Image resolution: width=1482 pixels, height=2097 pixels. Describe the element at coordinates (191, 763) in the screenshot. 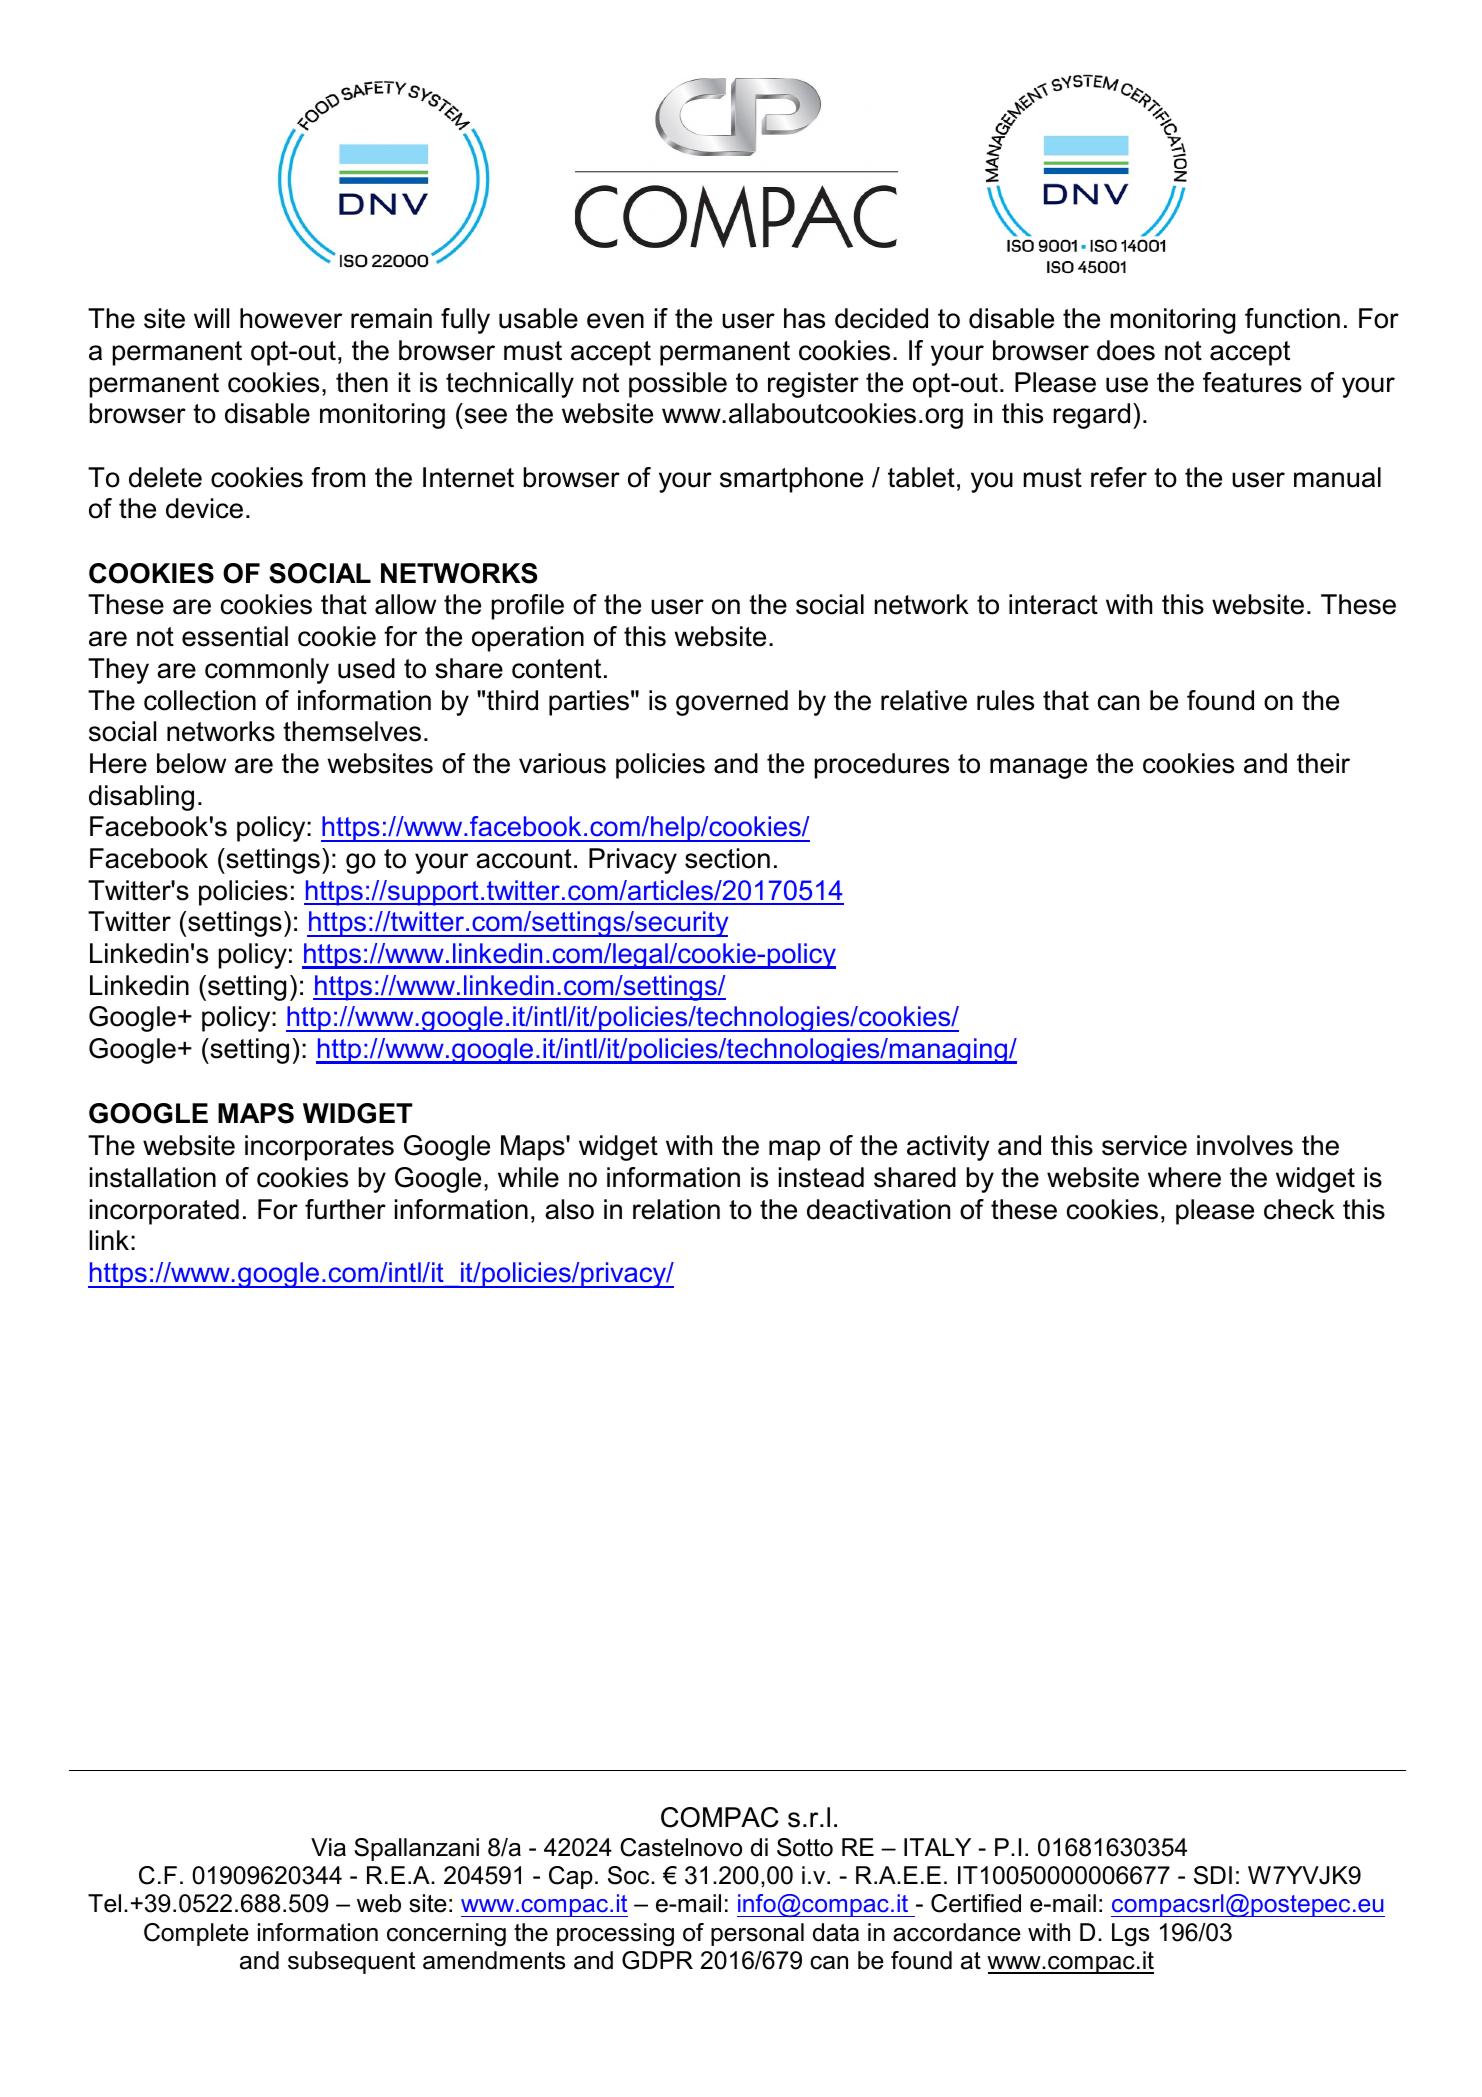

I see `below` at that location.
